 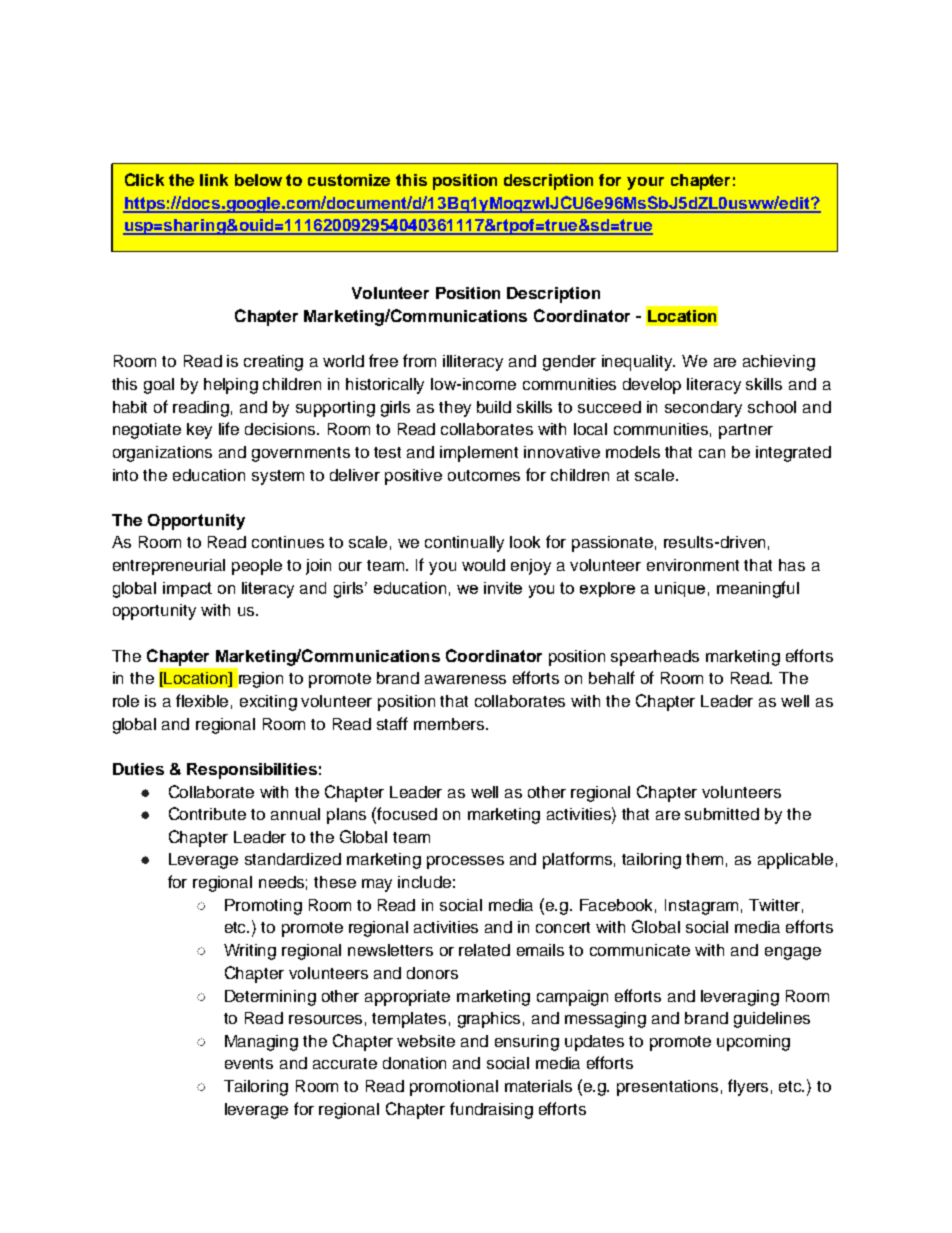 I want to click on outcomes, so click(x=484, y=475).
